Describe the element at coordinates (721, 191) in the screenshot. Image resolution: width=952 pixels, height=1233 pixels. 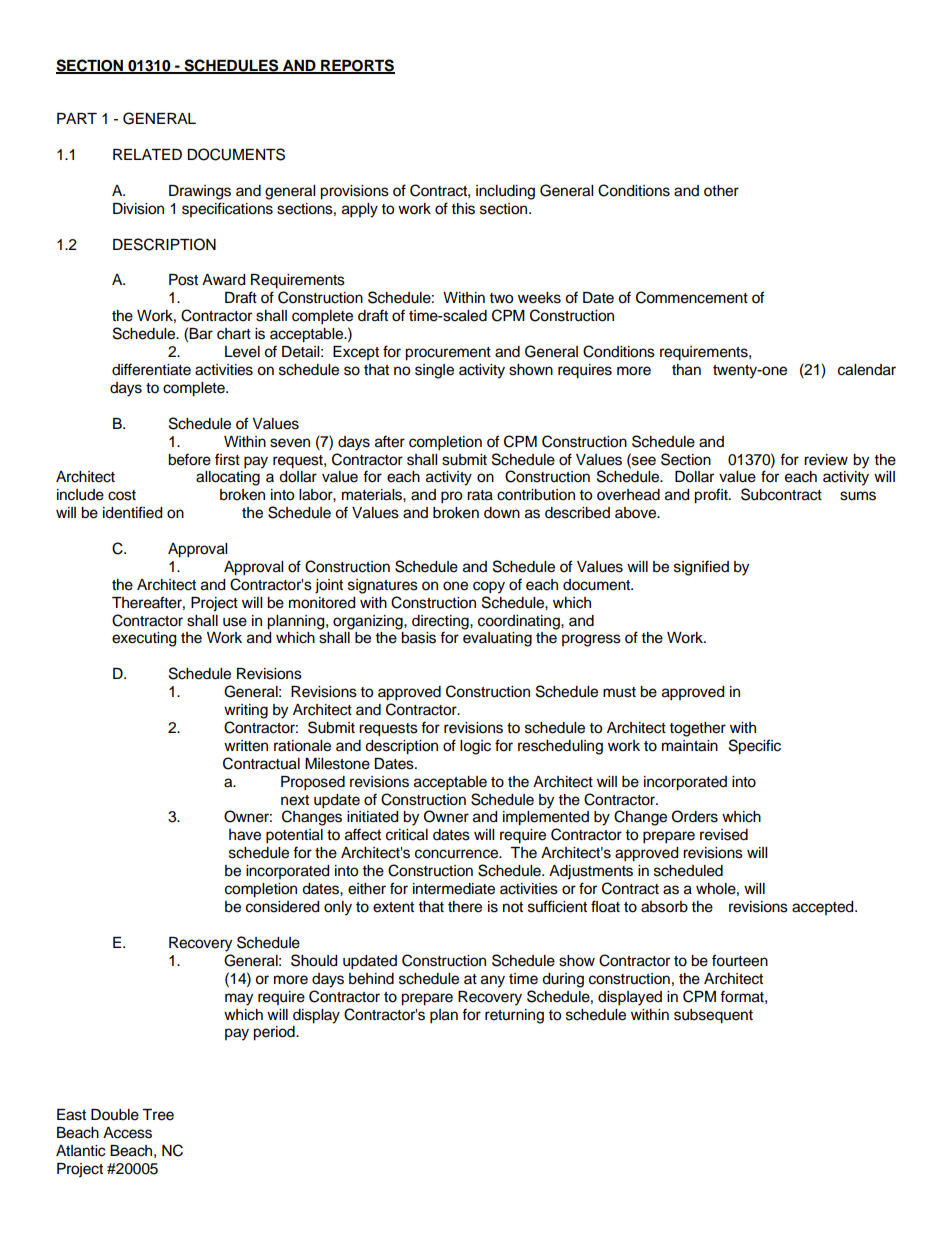
I see `other` at that location.
